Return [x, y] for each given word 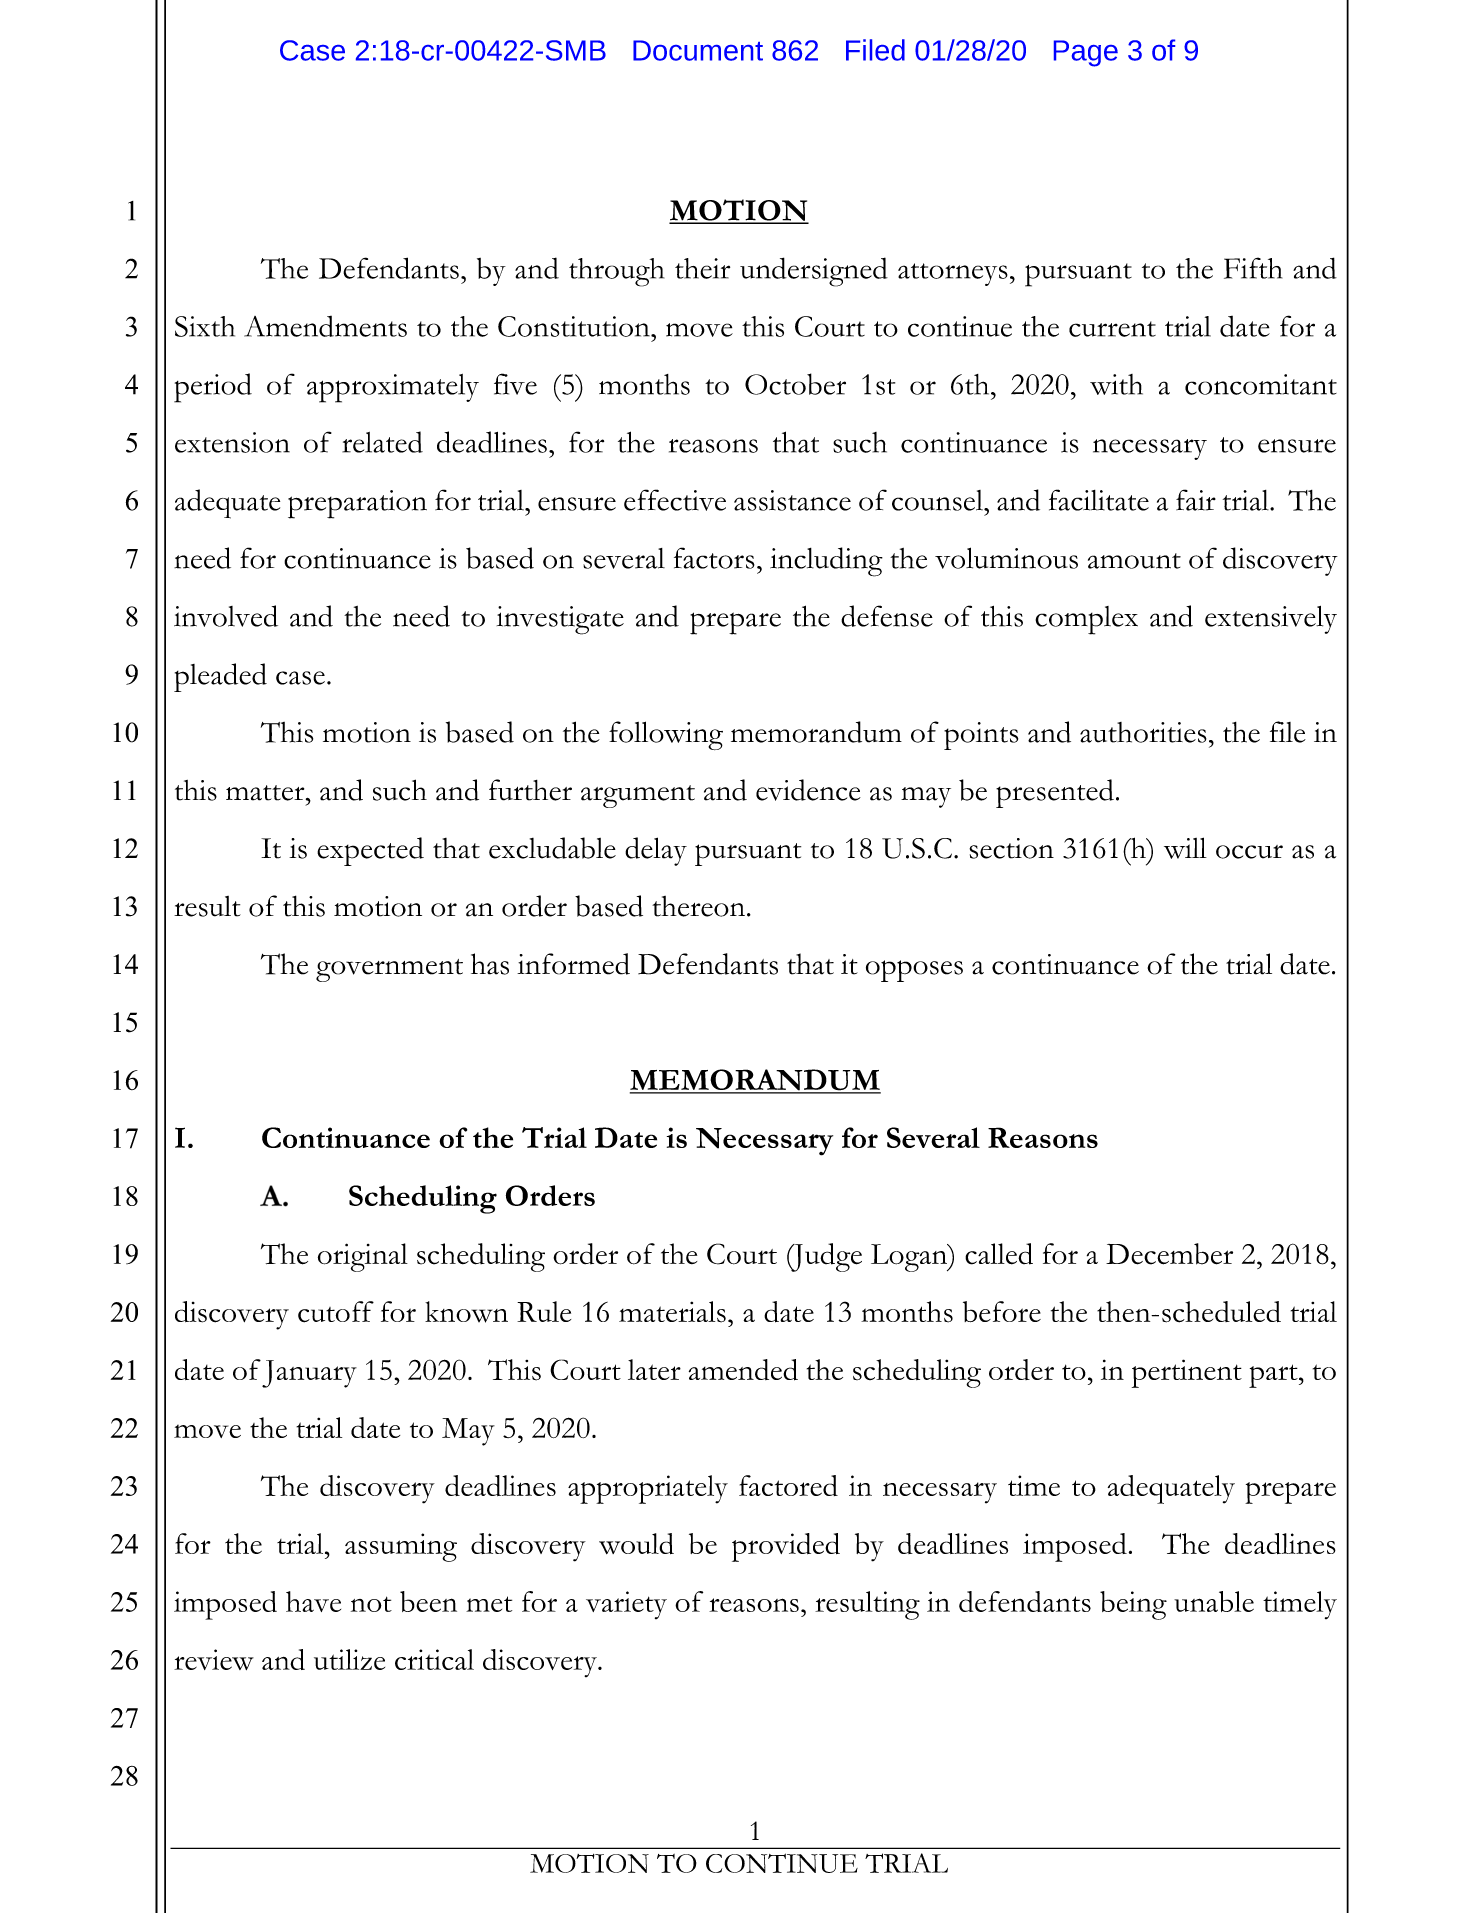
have [313, 1601]
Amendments [325, 326]
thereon [698, 906]
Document [698, 50]
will [1185, 848]
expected [370, 851]
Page [1086, 53]
